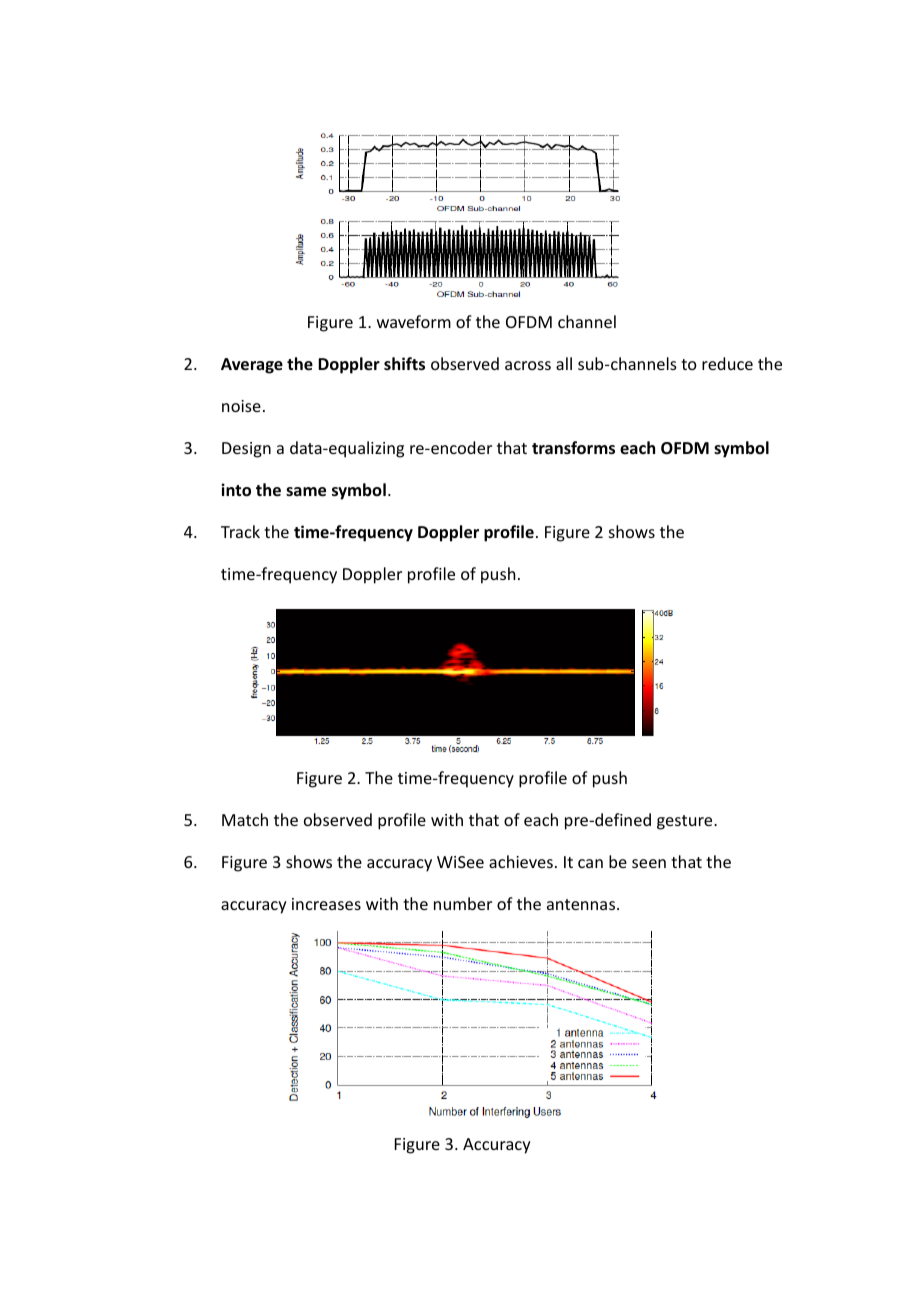 The height and width of the document is (1308, 924). What do you see at coordinates (727, 363) in the document?
I see `reduce` at bounding box center [727, 363].
